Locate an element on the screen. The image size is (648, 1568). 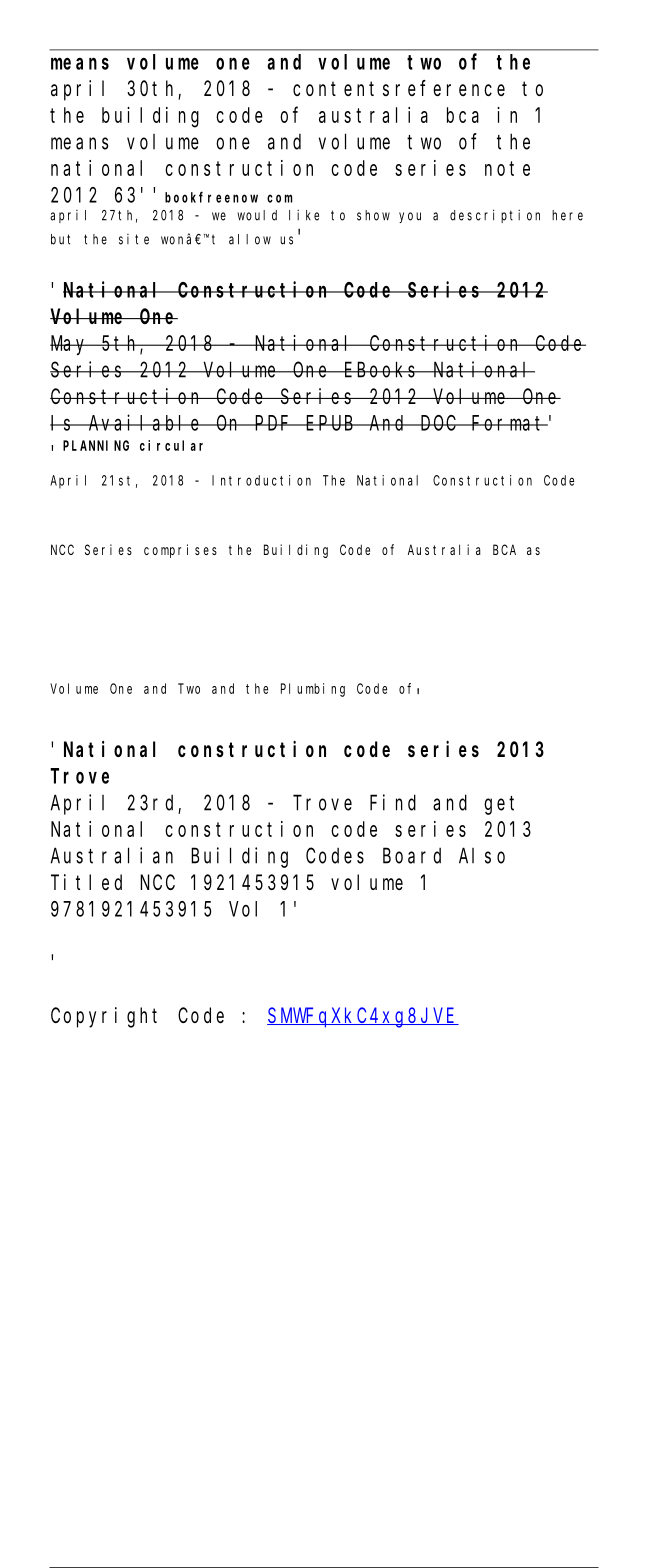
Format is located at coordinates (509, 423).
